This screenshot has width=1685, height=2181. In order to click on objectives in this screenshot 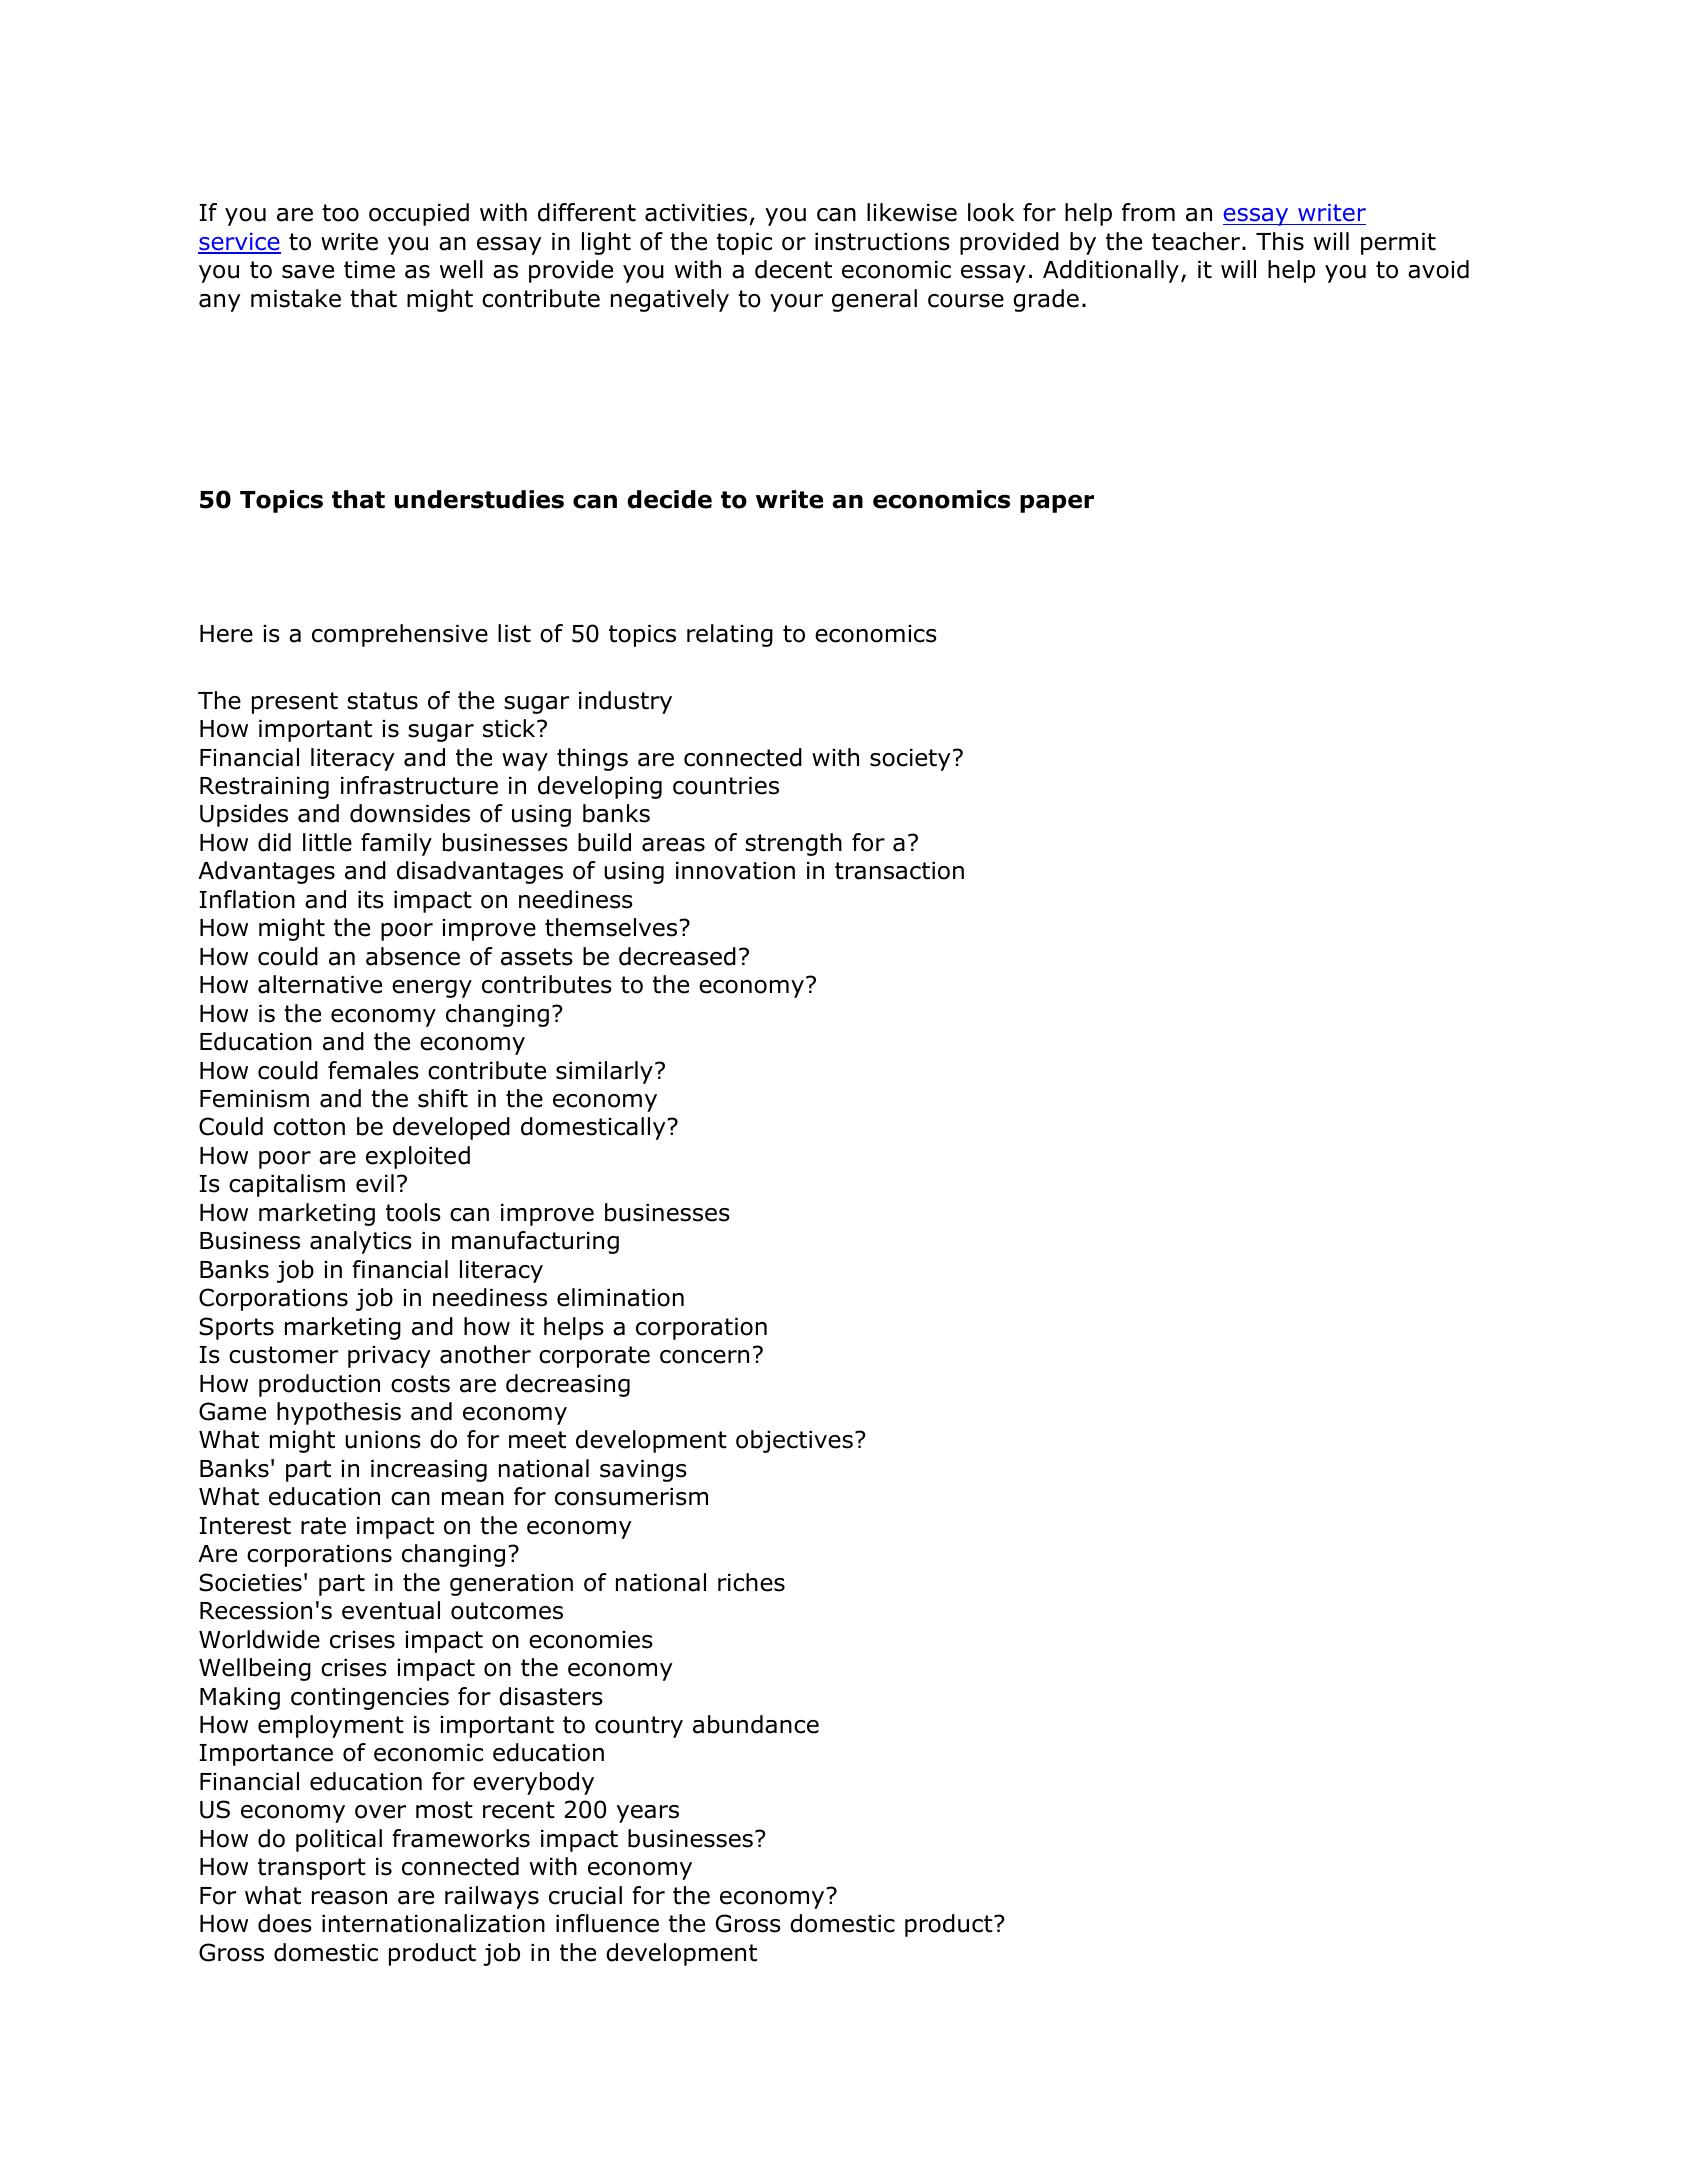, I will do `click(794, 1441)`.
